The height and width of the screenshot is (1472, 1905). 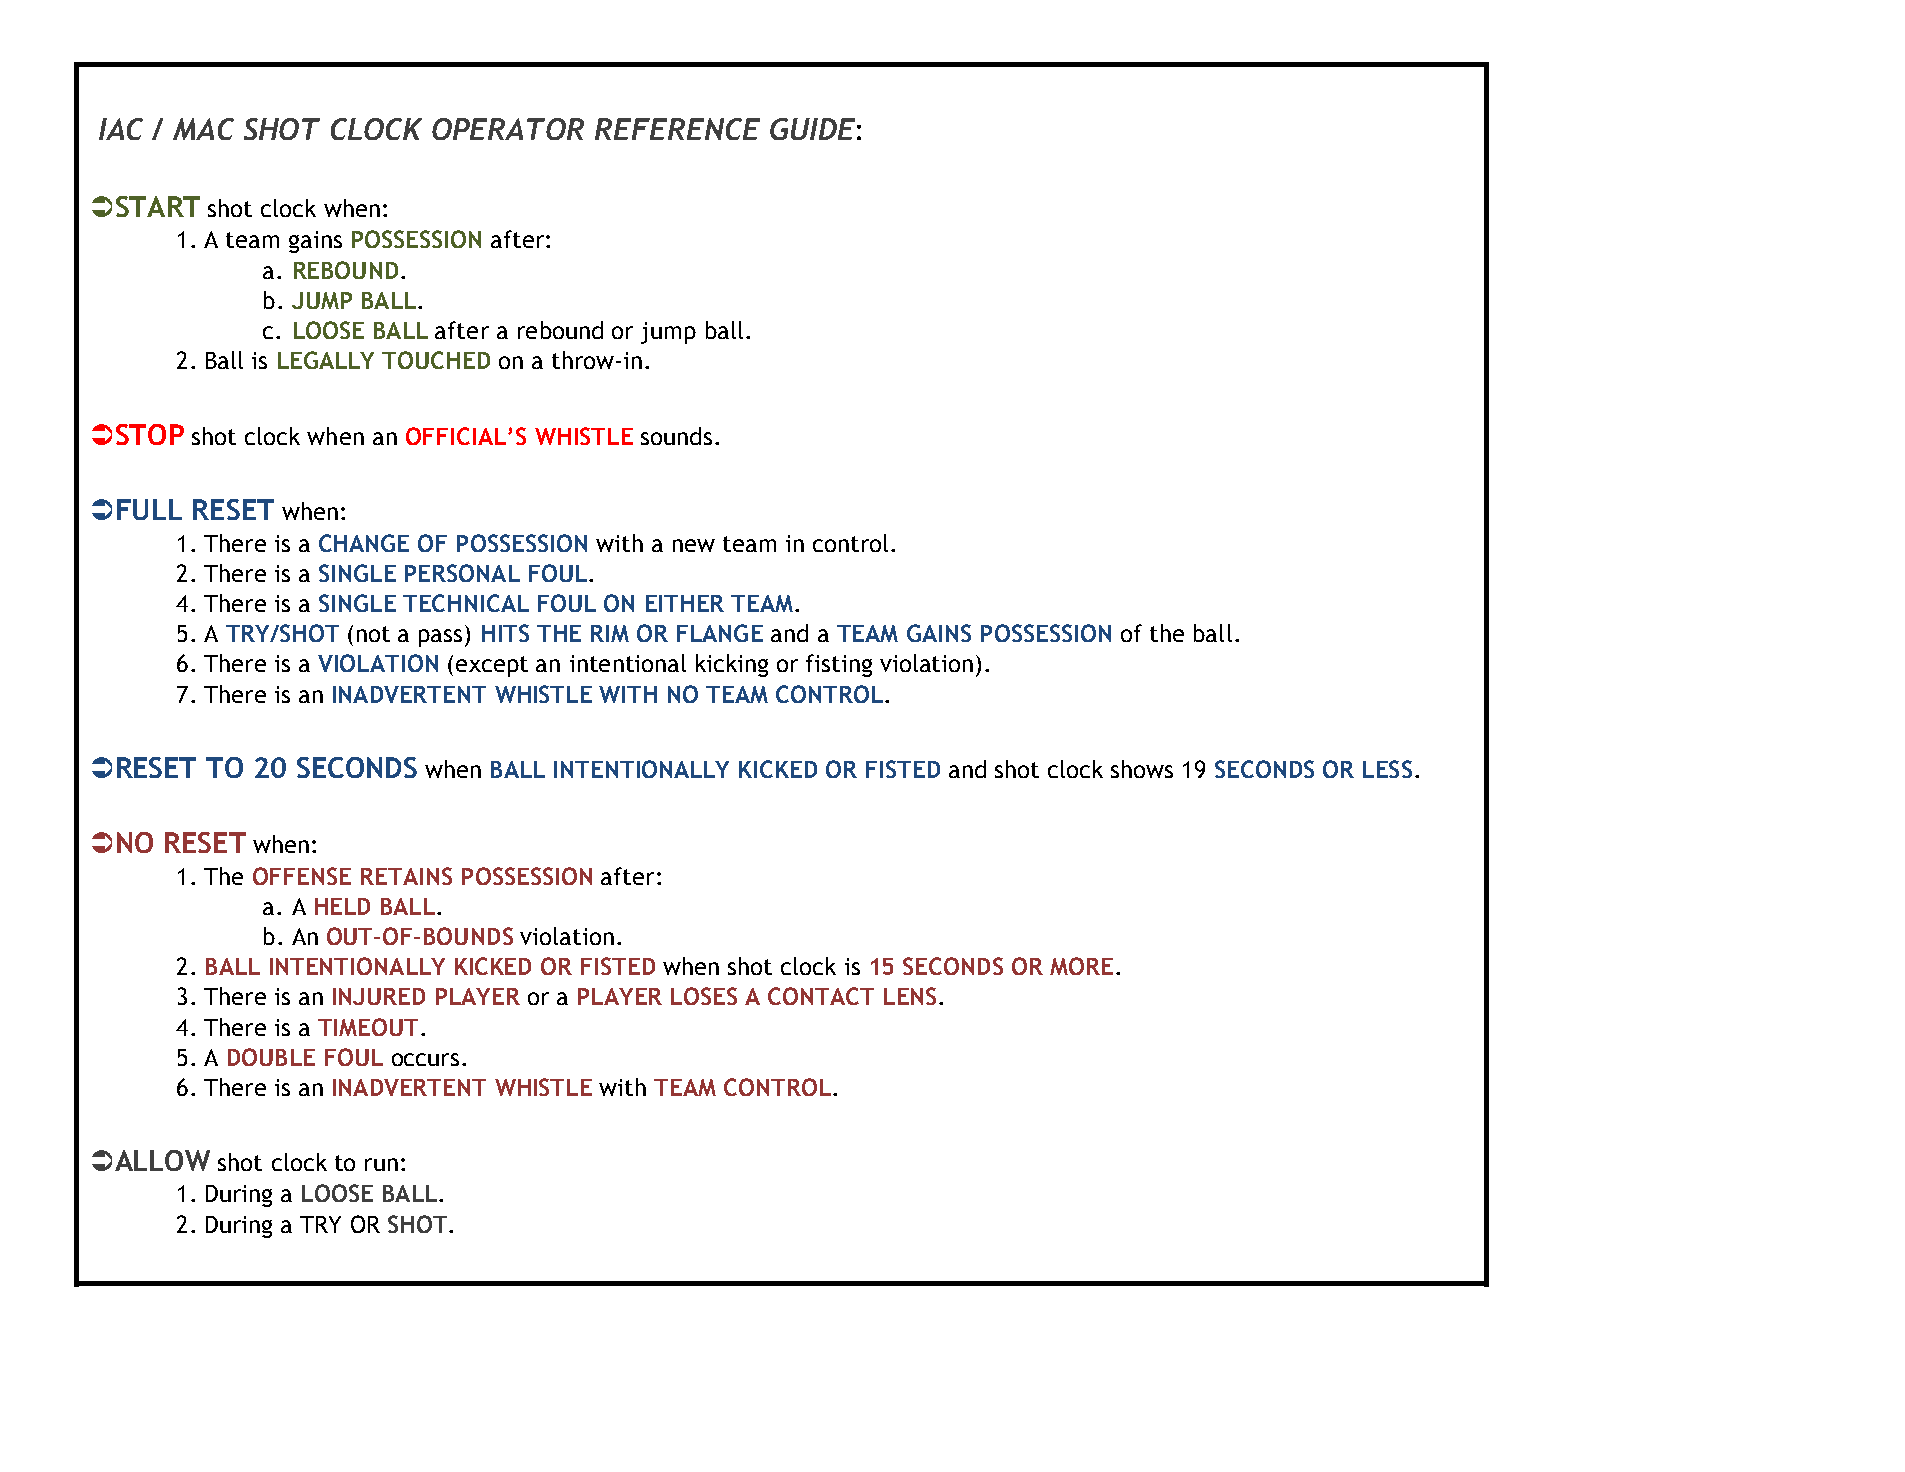 I want to click on new, so click(x=694, y=545).
